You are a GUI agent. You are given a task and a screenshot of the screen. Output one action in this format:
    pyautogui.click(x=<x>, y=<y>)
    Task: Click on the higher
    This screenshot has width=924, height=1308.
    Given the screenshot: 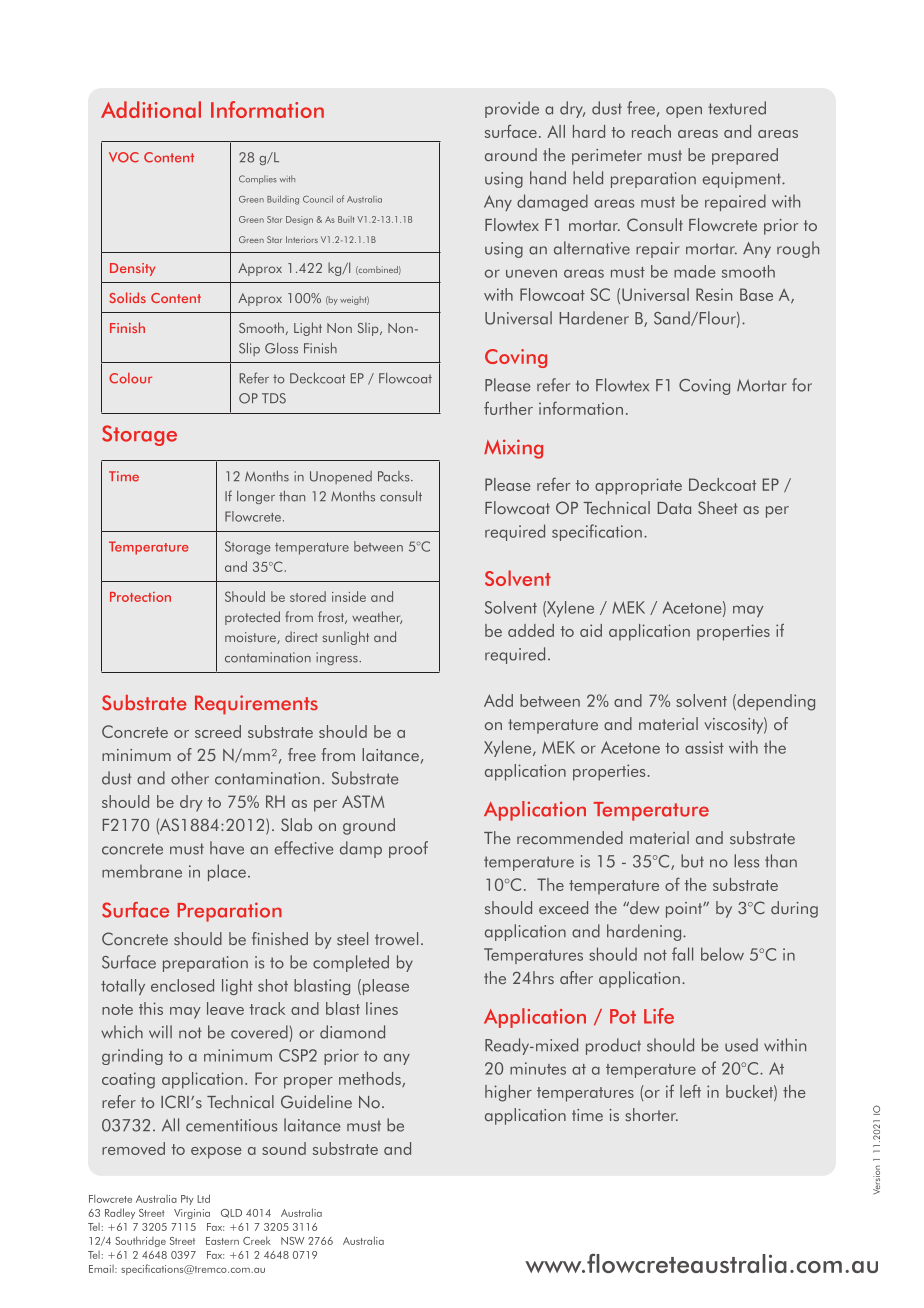 What is the action you would take?
    pyautogui.click(x=508, y=1093)
